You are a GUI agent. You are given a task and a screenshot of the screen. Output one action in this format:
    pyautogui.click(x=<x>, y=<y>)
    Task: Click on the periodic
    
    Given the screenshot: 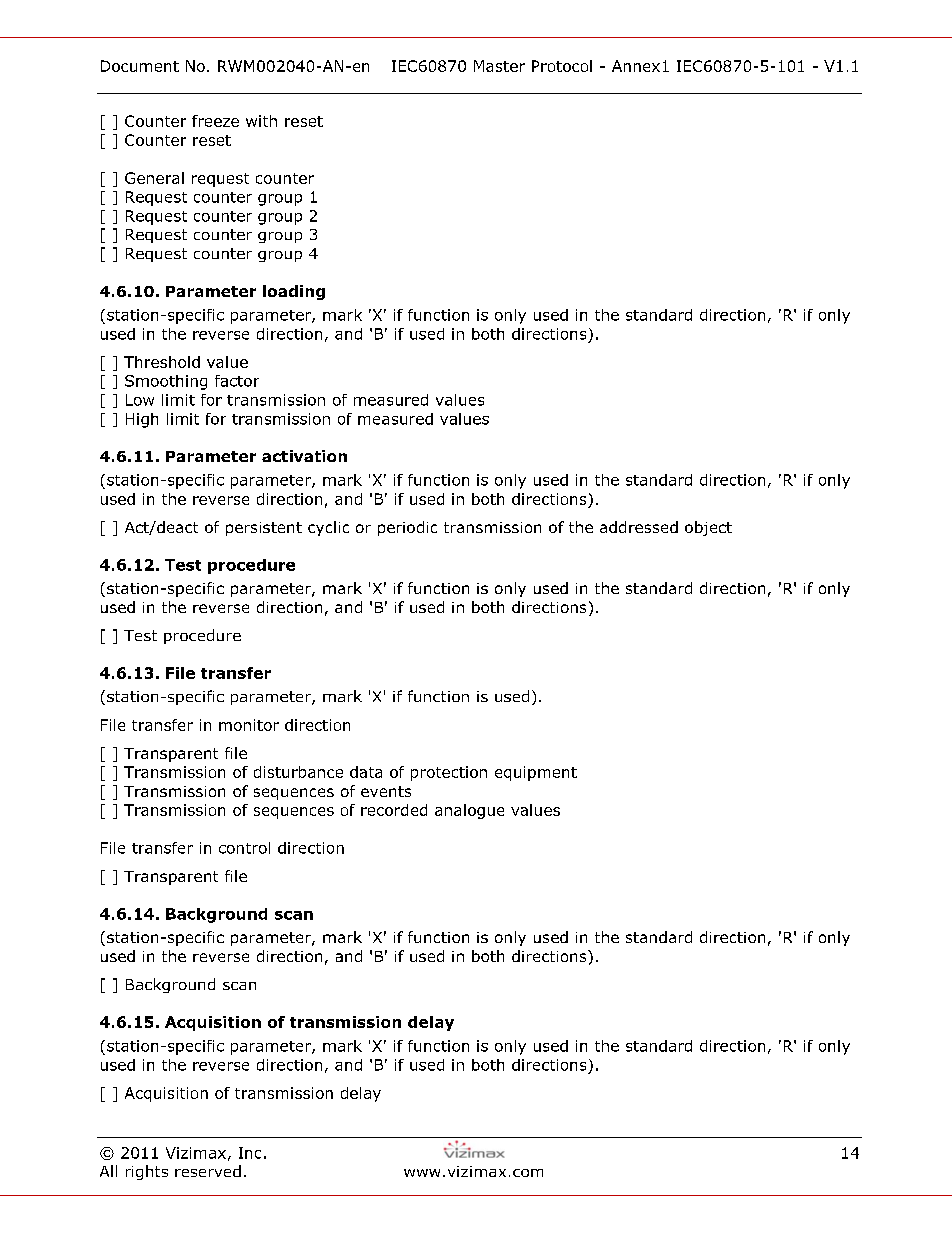 What is the action you would take?
    pyautogui.click(x=407, y=528)
